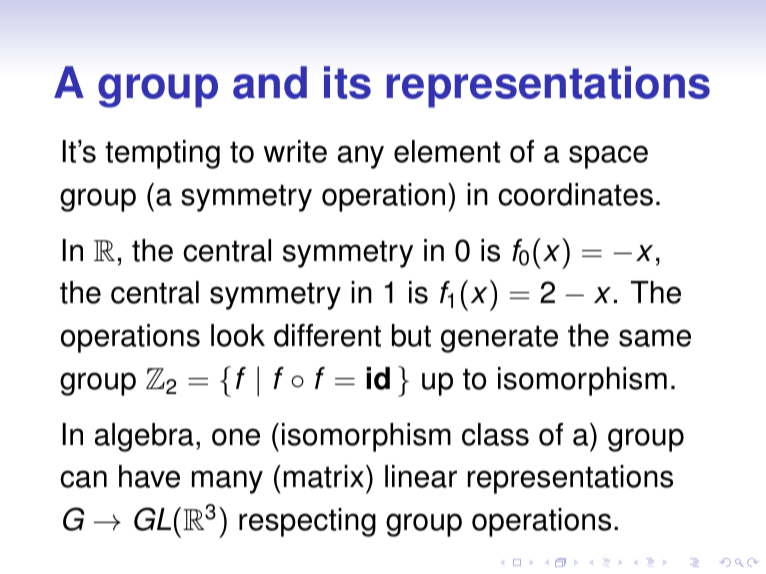 This screenshot has width=766, height=574. Describe the element at coordinates (347, 82) in the screenshot. I see `its` at that location.
